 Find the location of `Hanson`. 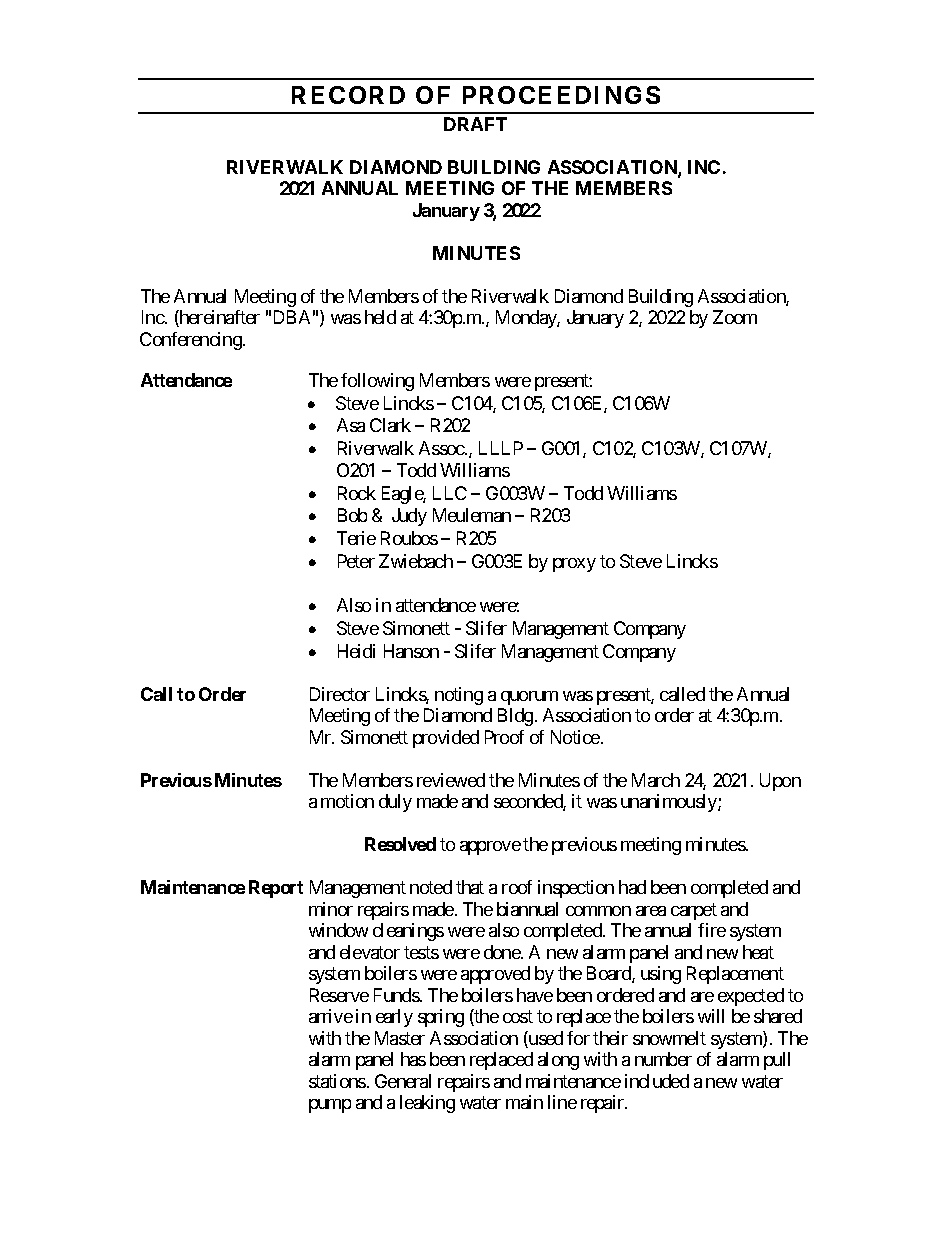

Hanson is located at coordinates (411, 651).
